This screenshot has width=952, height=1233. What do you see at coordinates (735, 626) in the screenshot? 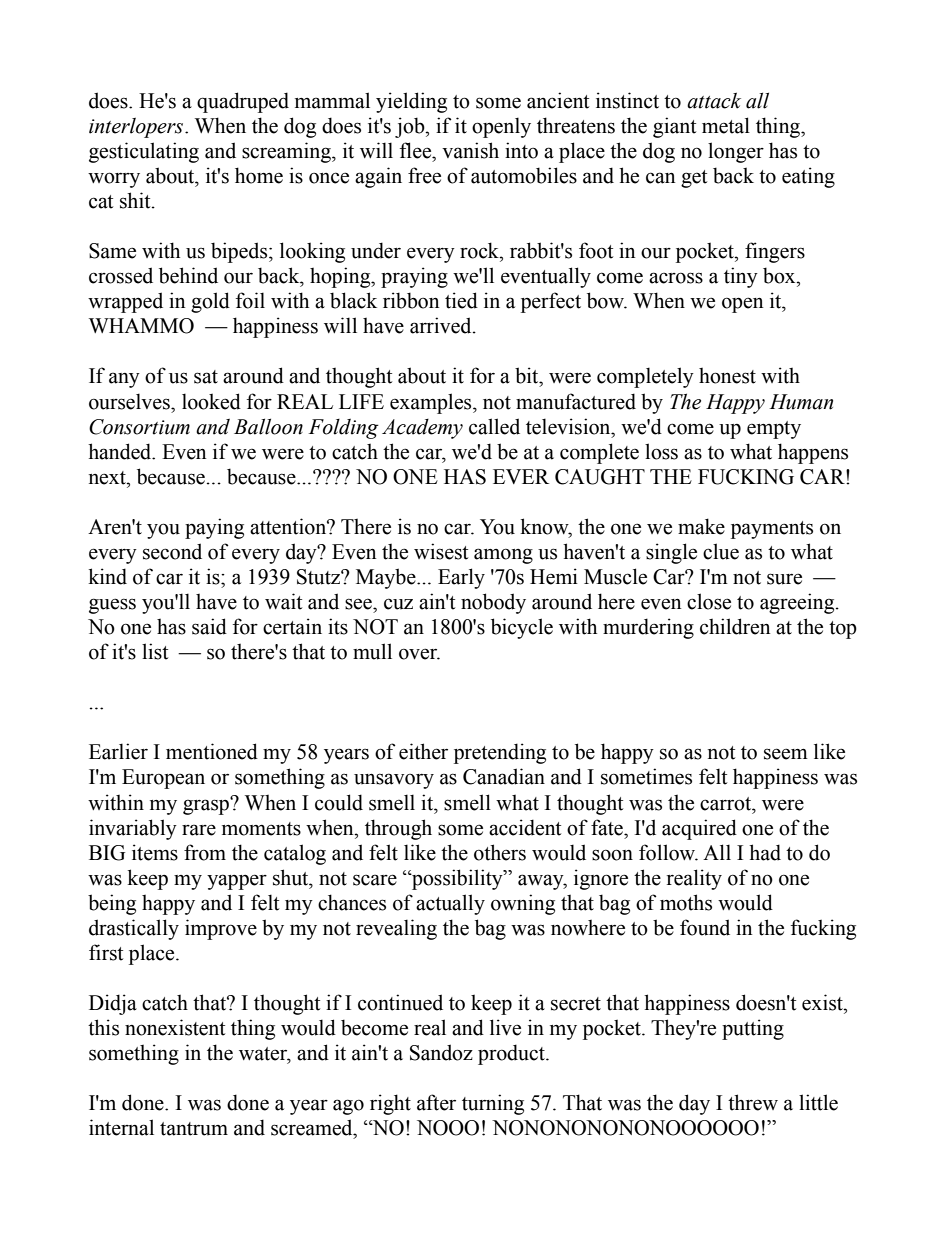
I see `children` at bounding box center [735, 626].
